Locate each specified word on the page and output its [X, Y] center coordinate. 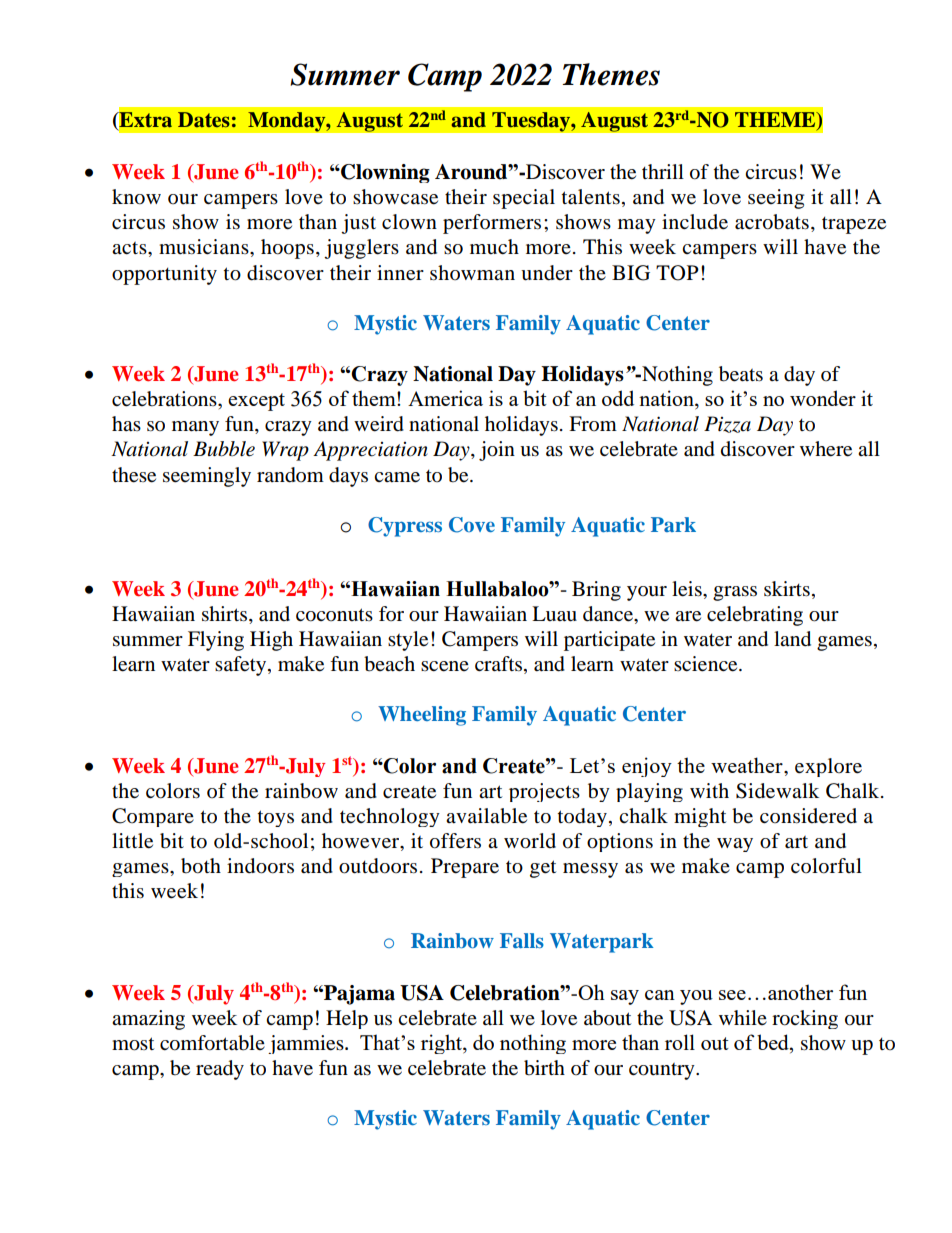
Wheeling [422, 716]
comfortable [212, 1043]
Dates [204, 119]
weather [748, 765]
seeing [776, 199]
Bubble [224, 449]
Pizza [727, 424]
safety [242, 666]
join [497, 451]
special [524, 199]
